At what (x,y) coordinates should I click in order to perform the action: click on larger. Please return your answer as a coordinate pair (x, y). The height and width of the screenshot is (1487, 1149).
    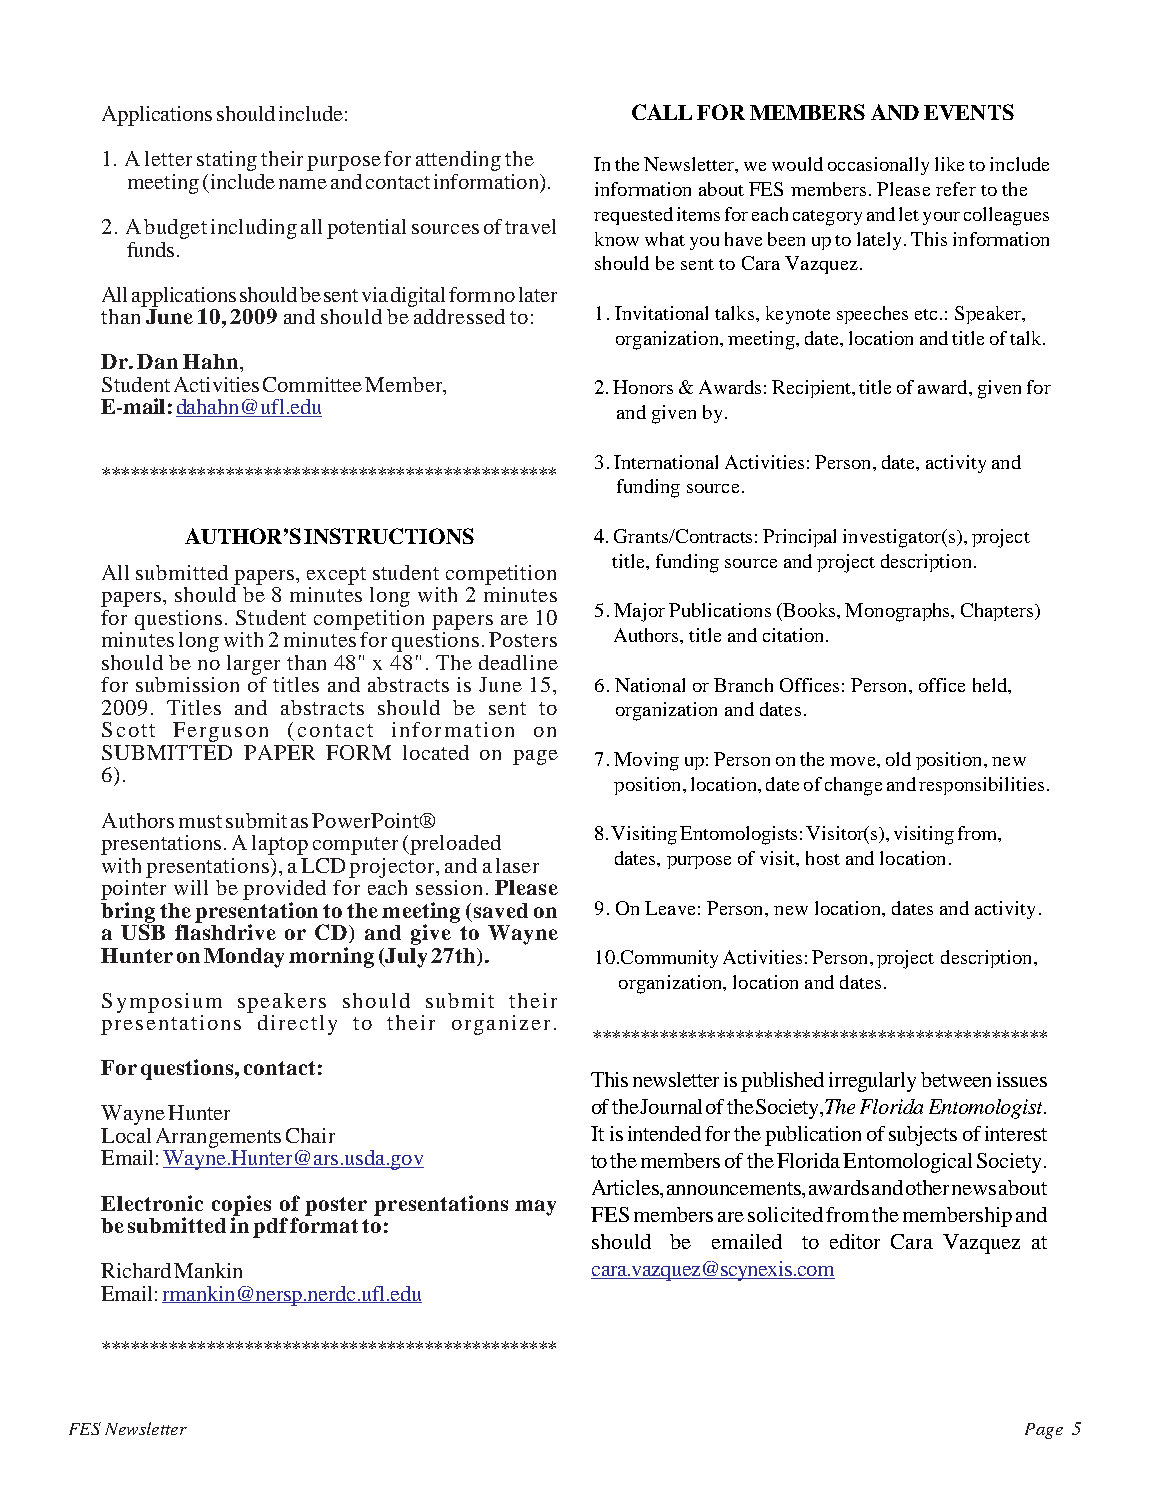
    Looking at the image, I should click on (253, 665).
